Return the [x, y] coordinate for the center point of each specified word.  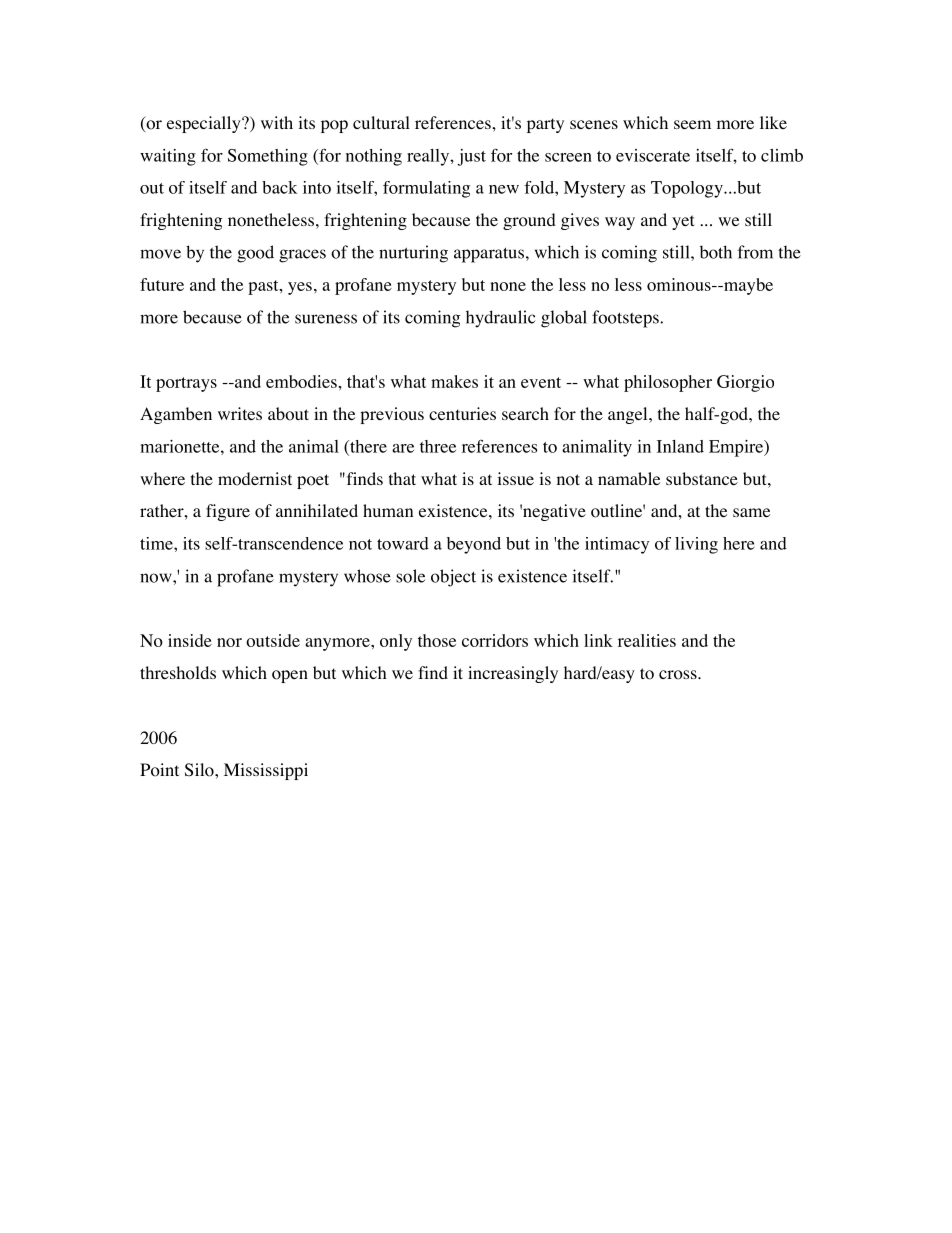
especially [205, 124]
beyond [474, 545]
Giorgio [745, 383]
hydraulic [500, 319]
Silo [200, 770]
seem [692, 124]
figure [228, 512]
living [696, 545]
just [471, 157]
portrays [186, 384]
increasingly [513, 674]
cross [679, 675]
